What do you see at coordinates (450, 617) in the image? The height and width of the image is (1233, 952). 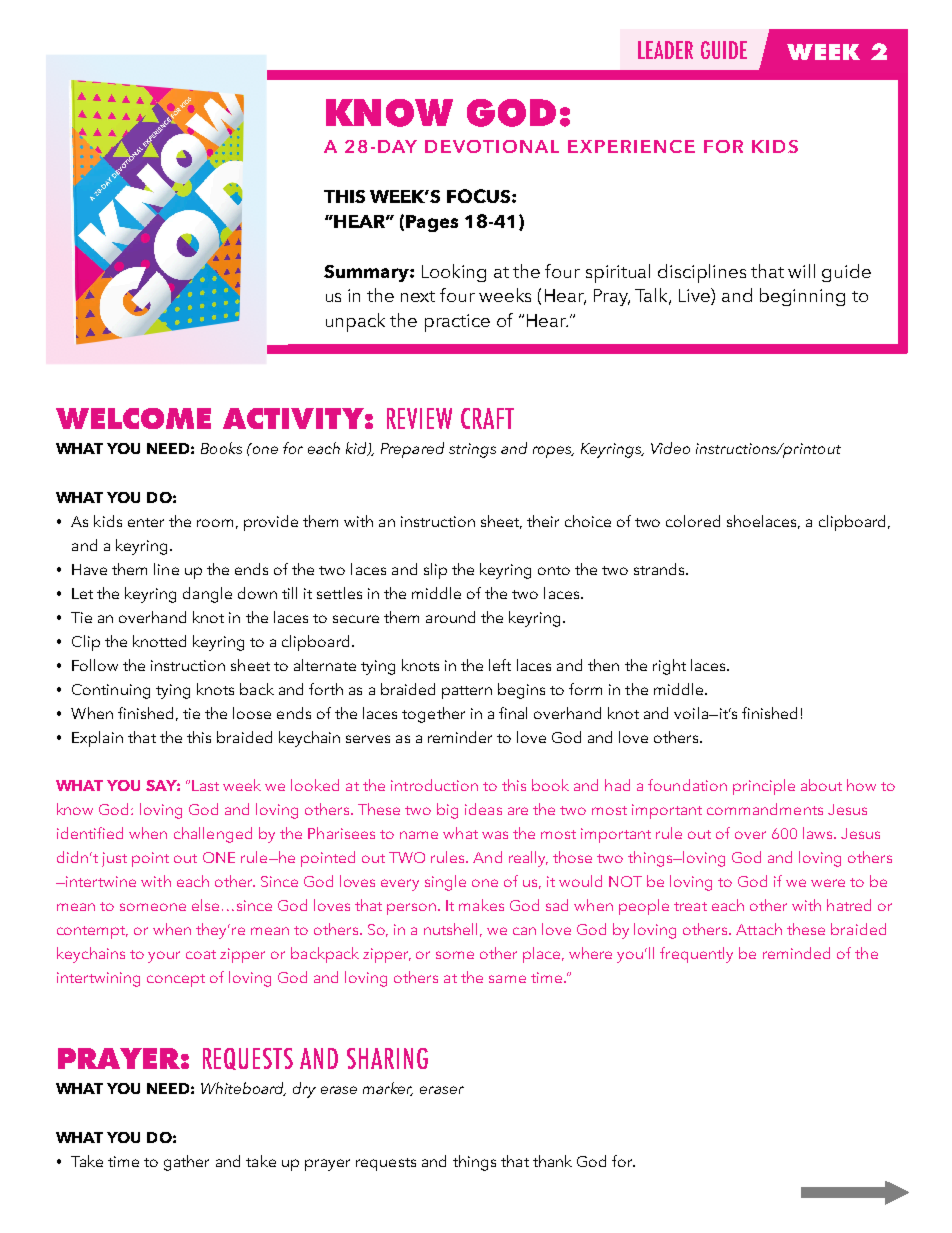 I see `around` at bounding box center [450, 617].
